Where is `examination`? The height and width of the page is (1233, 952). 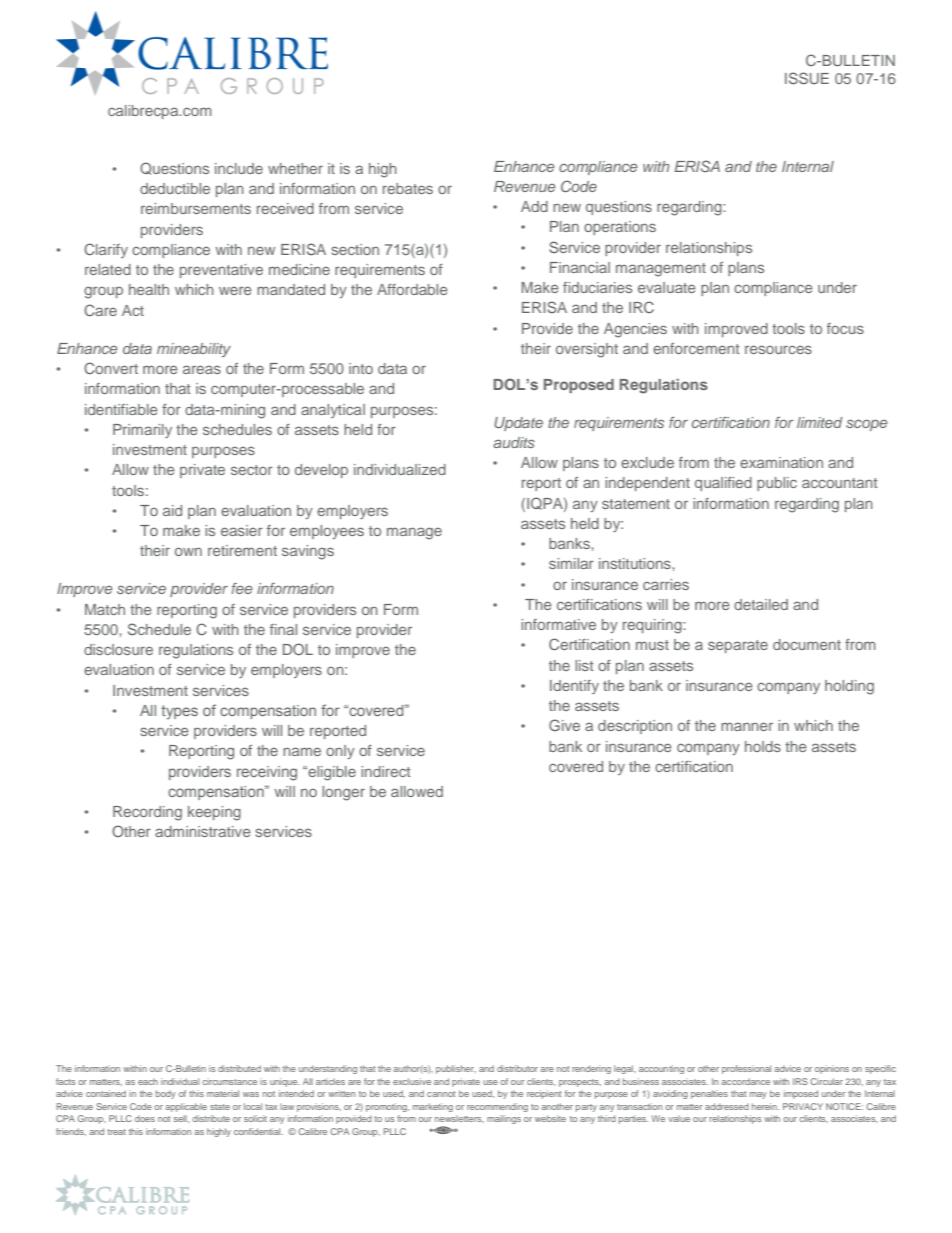
examination is located at coordinates (781, 462).
